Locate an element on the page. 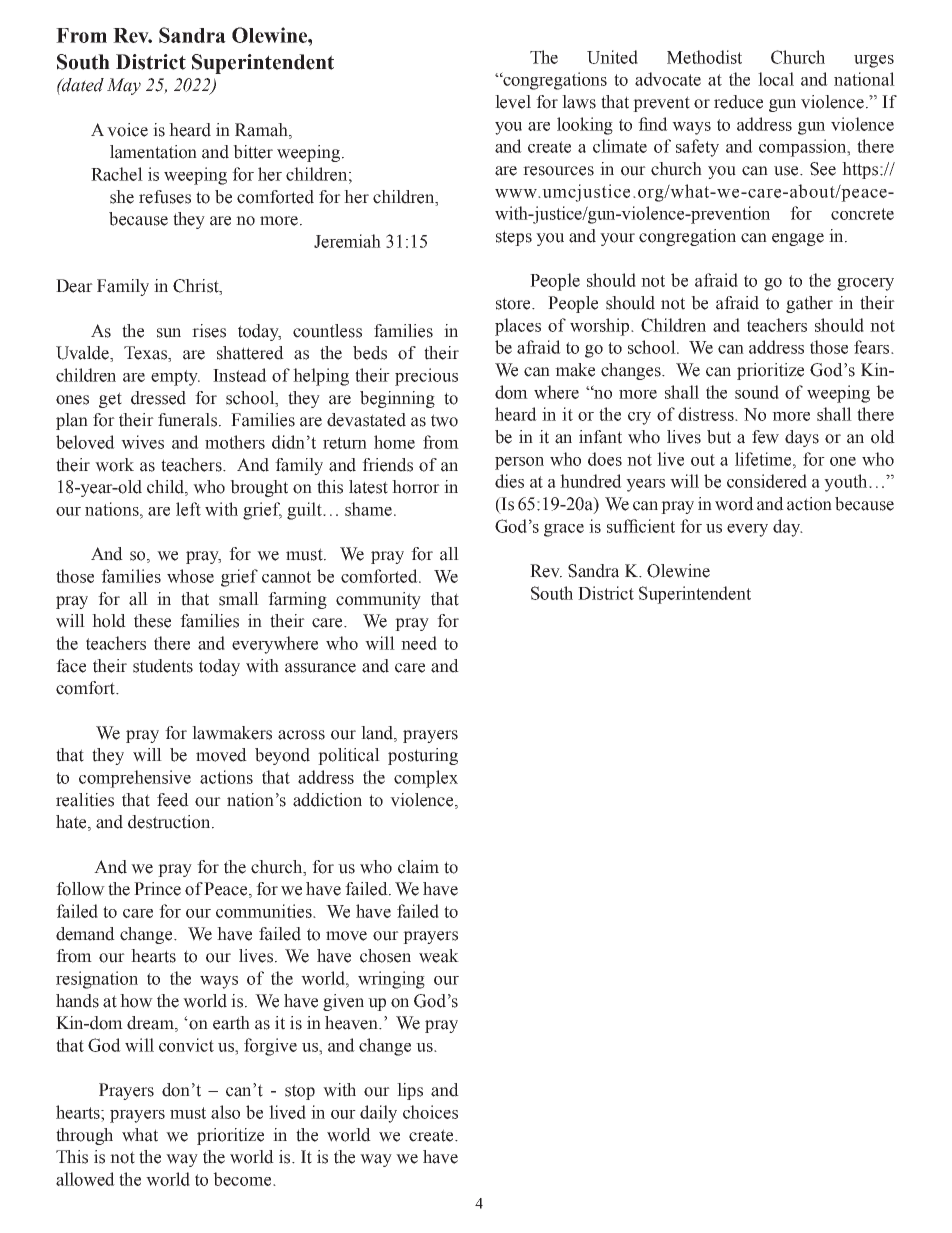  local is located at coordinates (776, 79).
